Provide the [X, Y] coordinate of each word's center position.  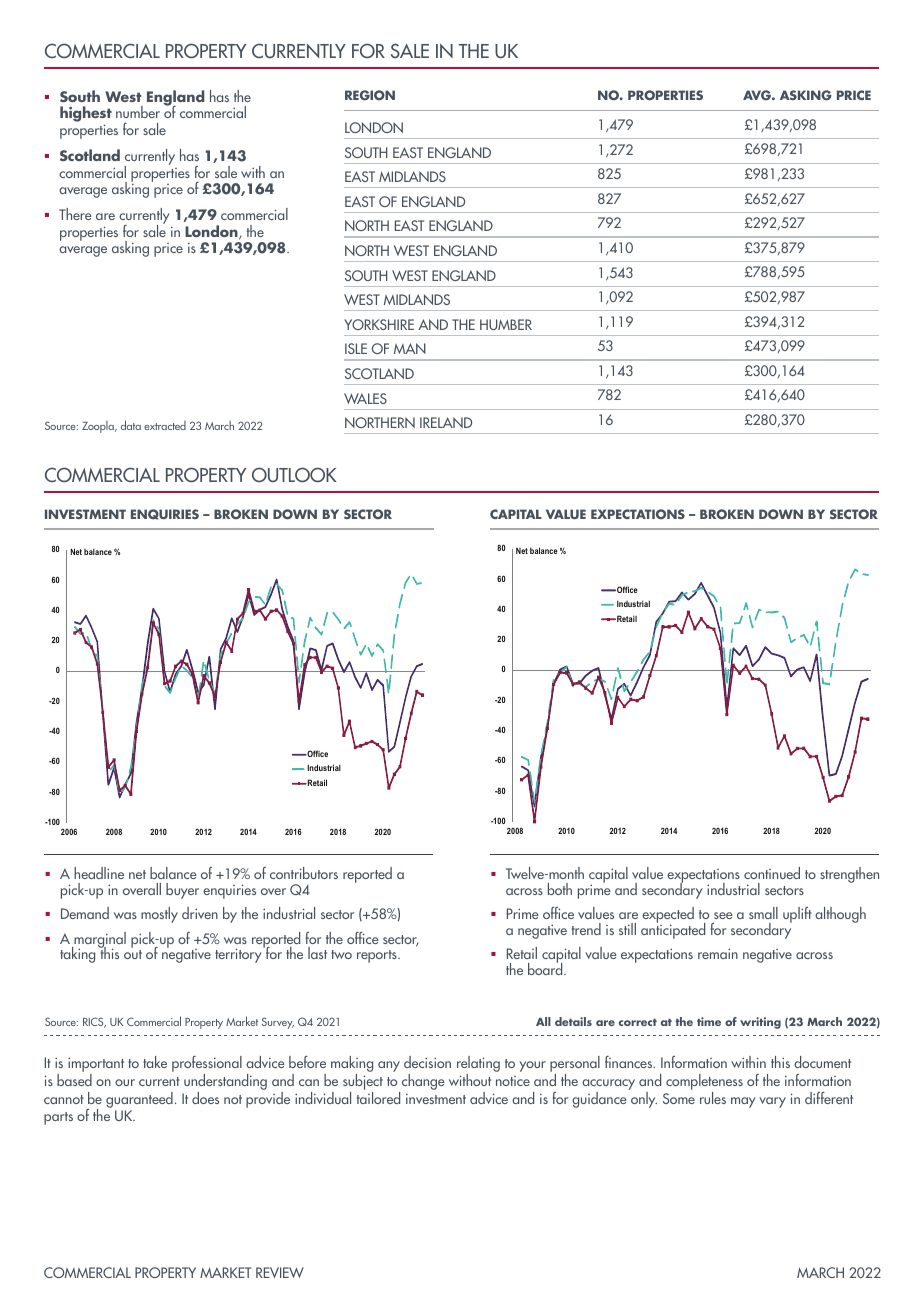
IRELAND [446, 422]
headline [99, 873]
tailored [378, 1096]
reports [378, 956]
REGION [370, 95]
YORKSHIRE [379, 324]
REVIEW [280, 1272]
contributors [304, 873]
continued [772, 873]
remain [718, 953]
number [138, 112]
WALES [365, 398]
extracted [165, 425]
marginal [99, 941]
